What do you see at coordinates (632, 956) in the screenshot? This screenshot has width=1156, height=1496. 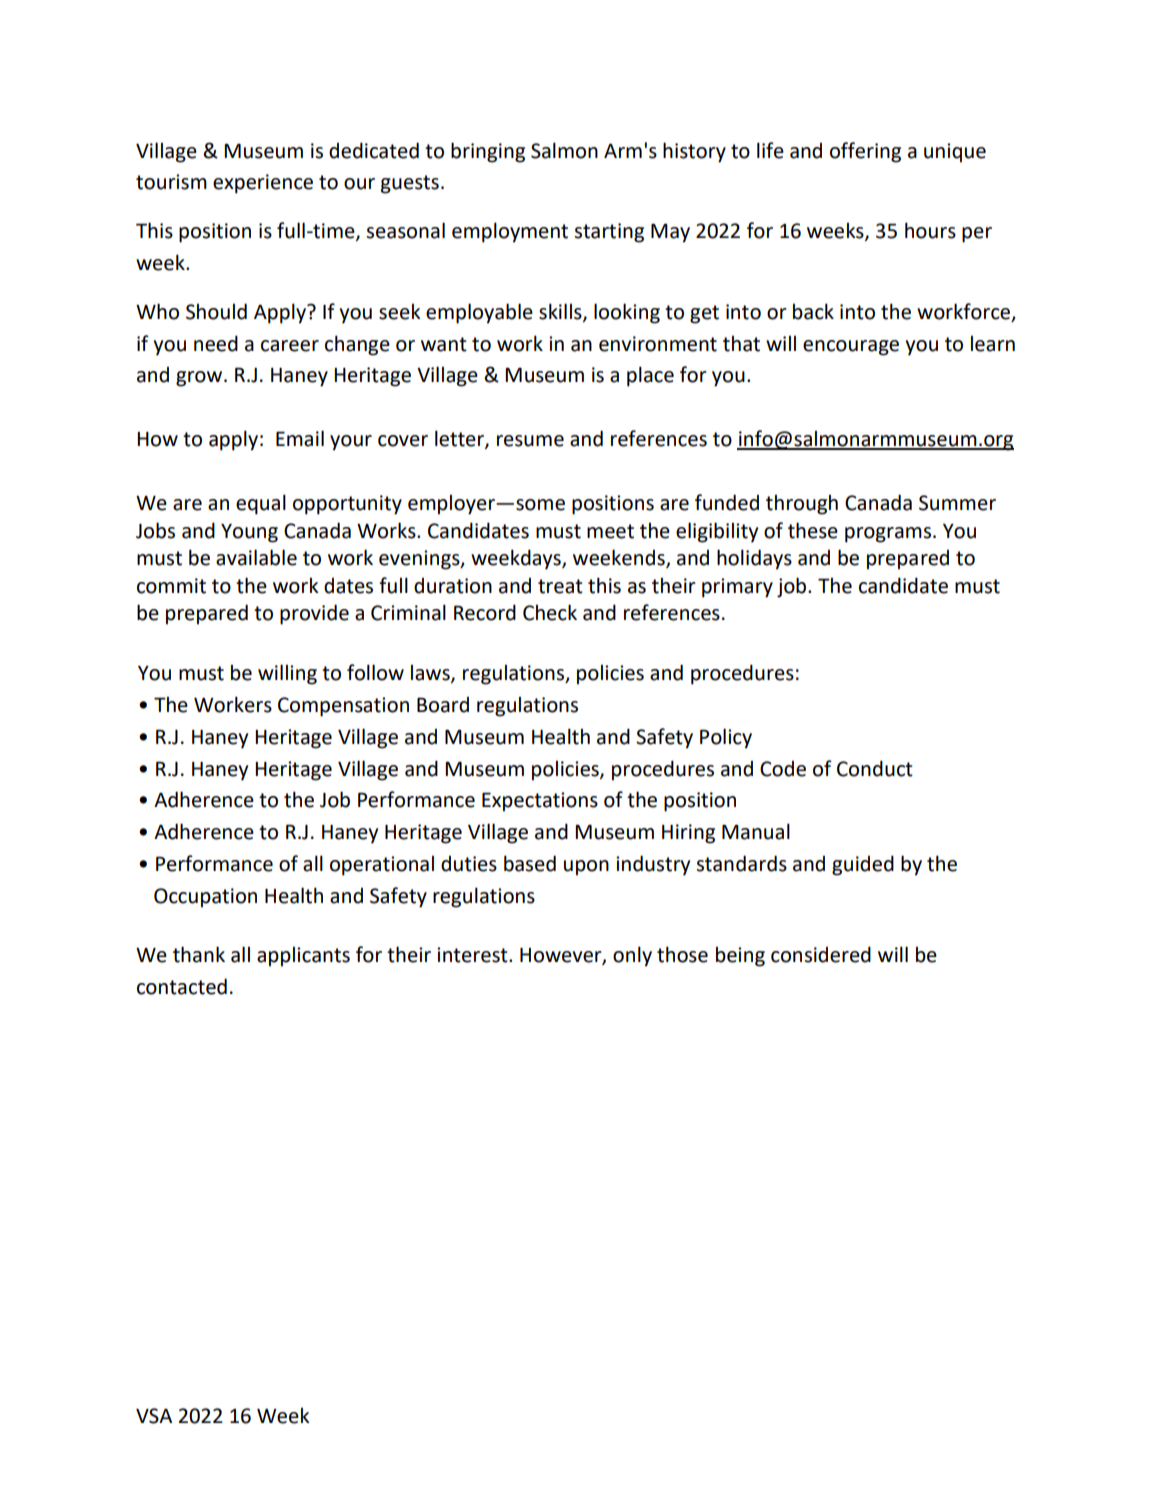 I see `only` at bounding box center [632, 956].
